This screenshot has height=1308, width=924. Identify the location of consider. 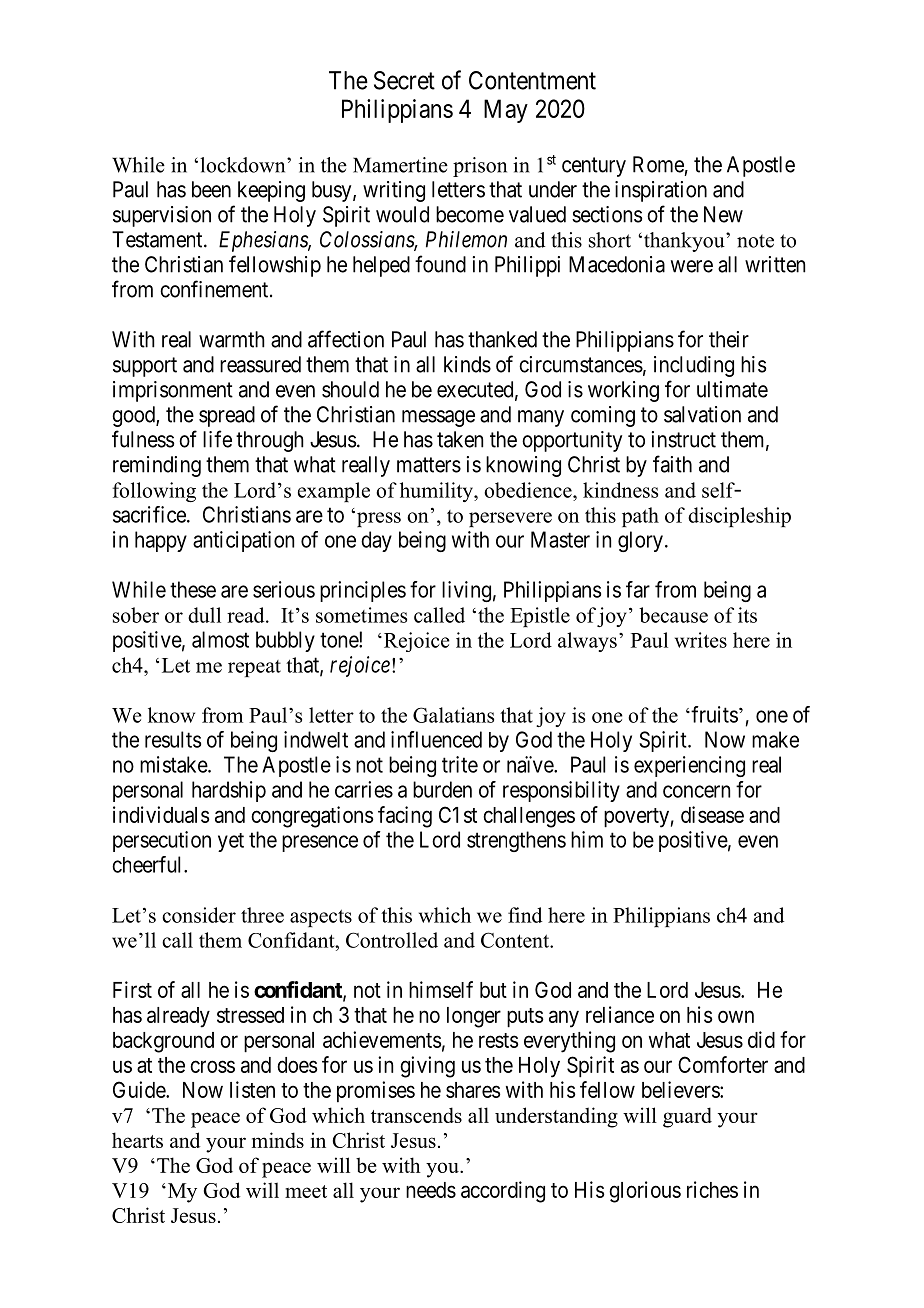
(199, 915).
